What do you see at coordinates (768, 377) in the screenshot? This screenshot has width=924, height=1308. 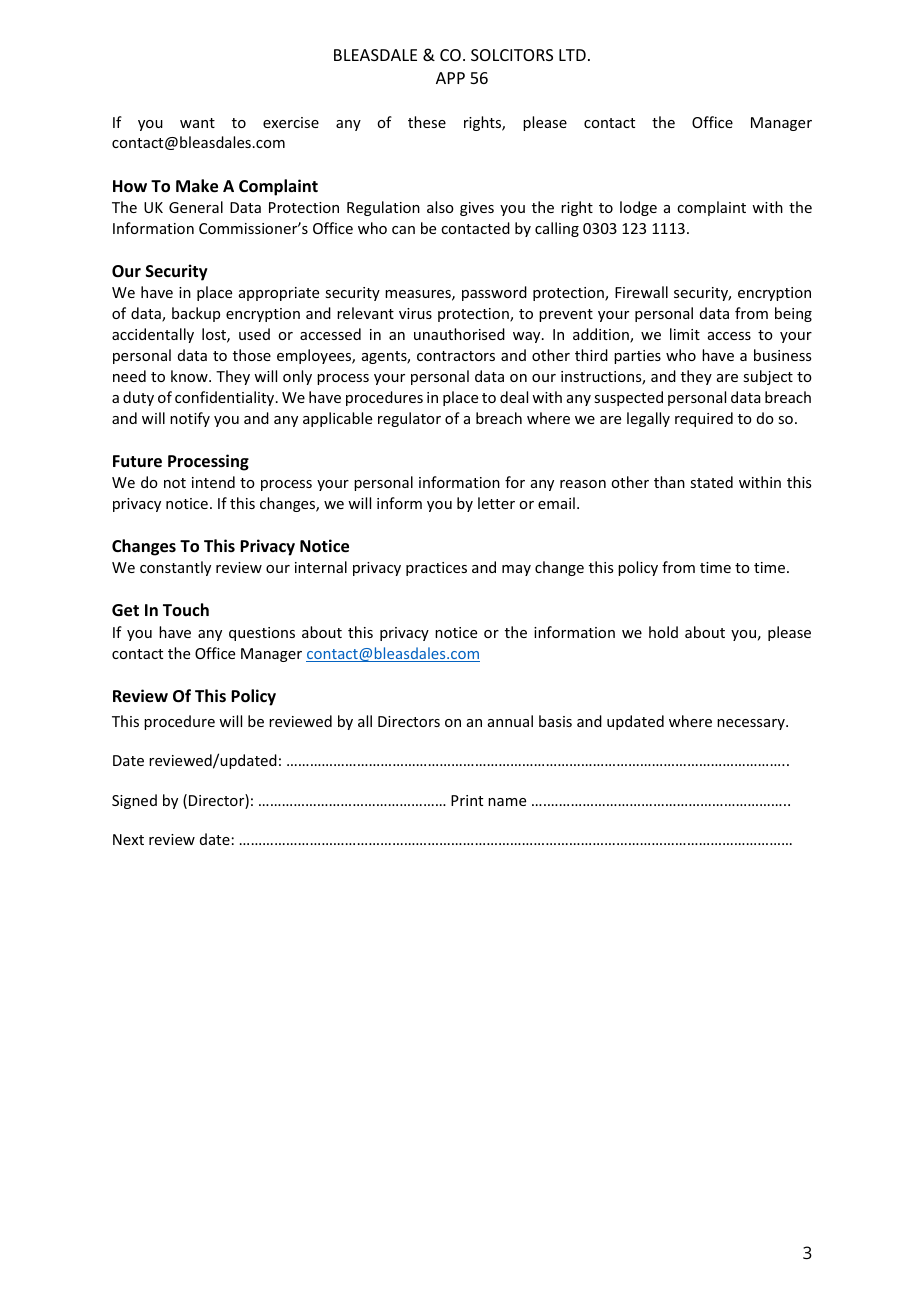 I see `subject` at bounding box center [768, 377].
